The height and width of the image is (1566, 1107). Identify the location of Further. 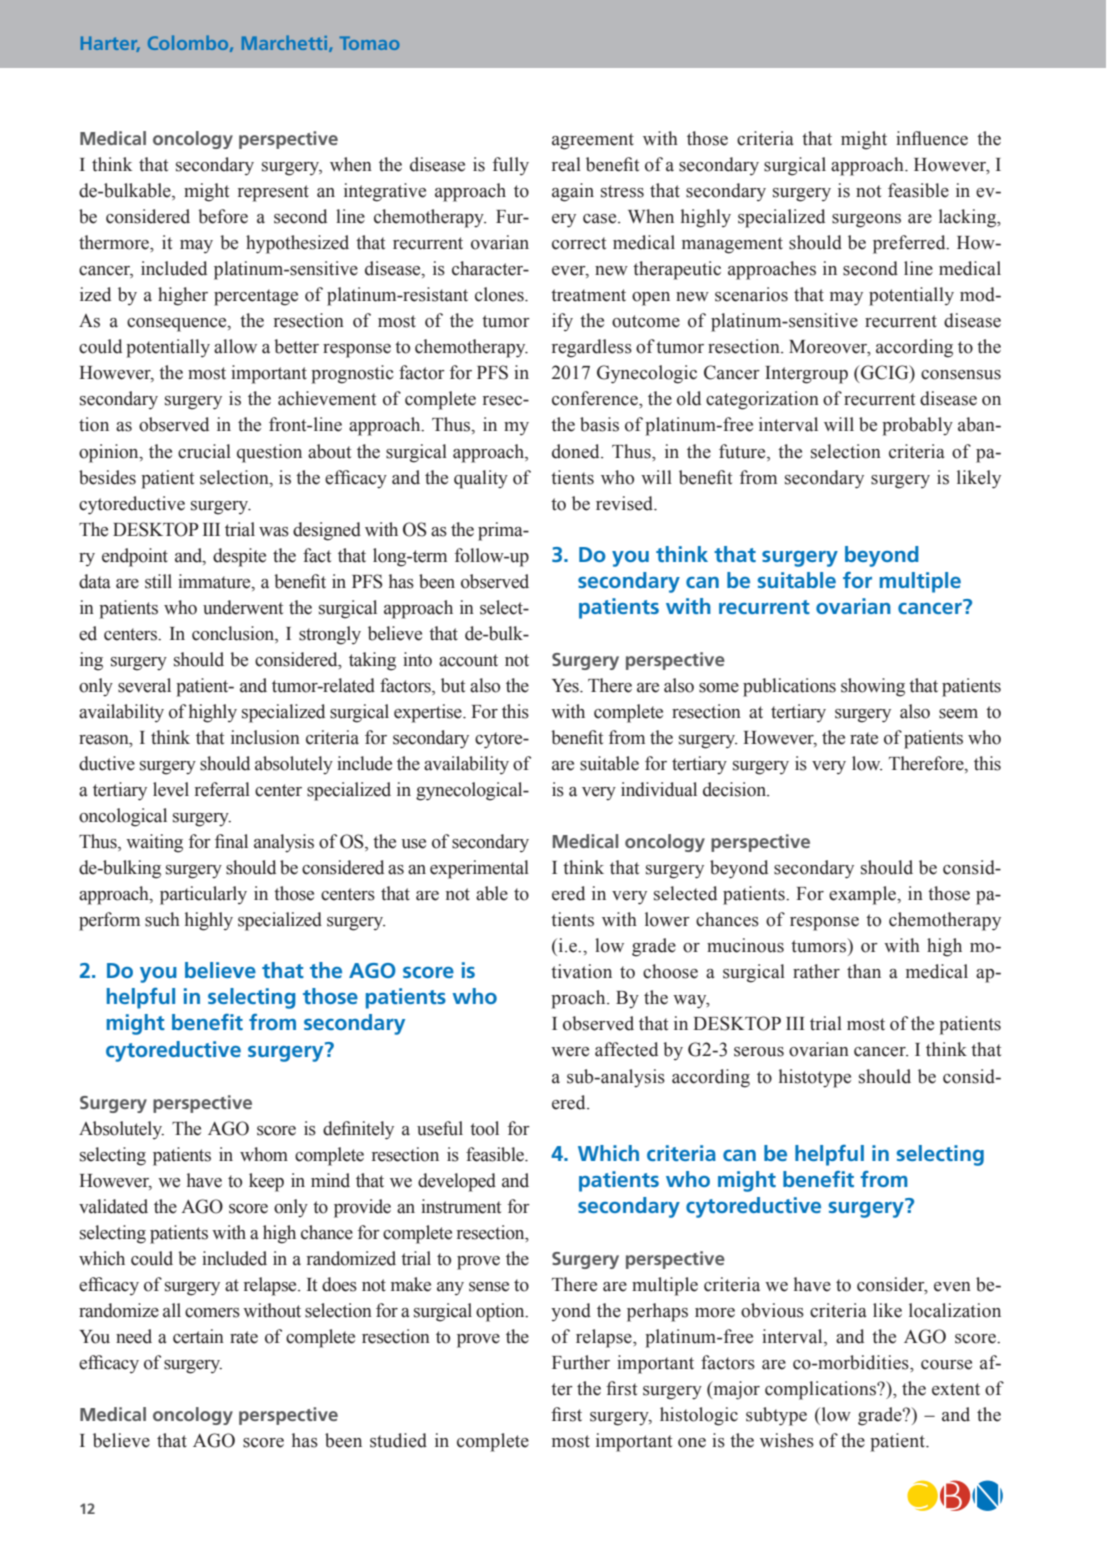
(581, 1362).
